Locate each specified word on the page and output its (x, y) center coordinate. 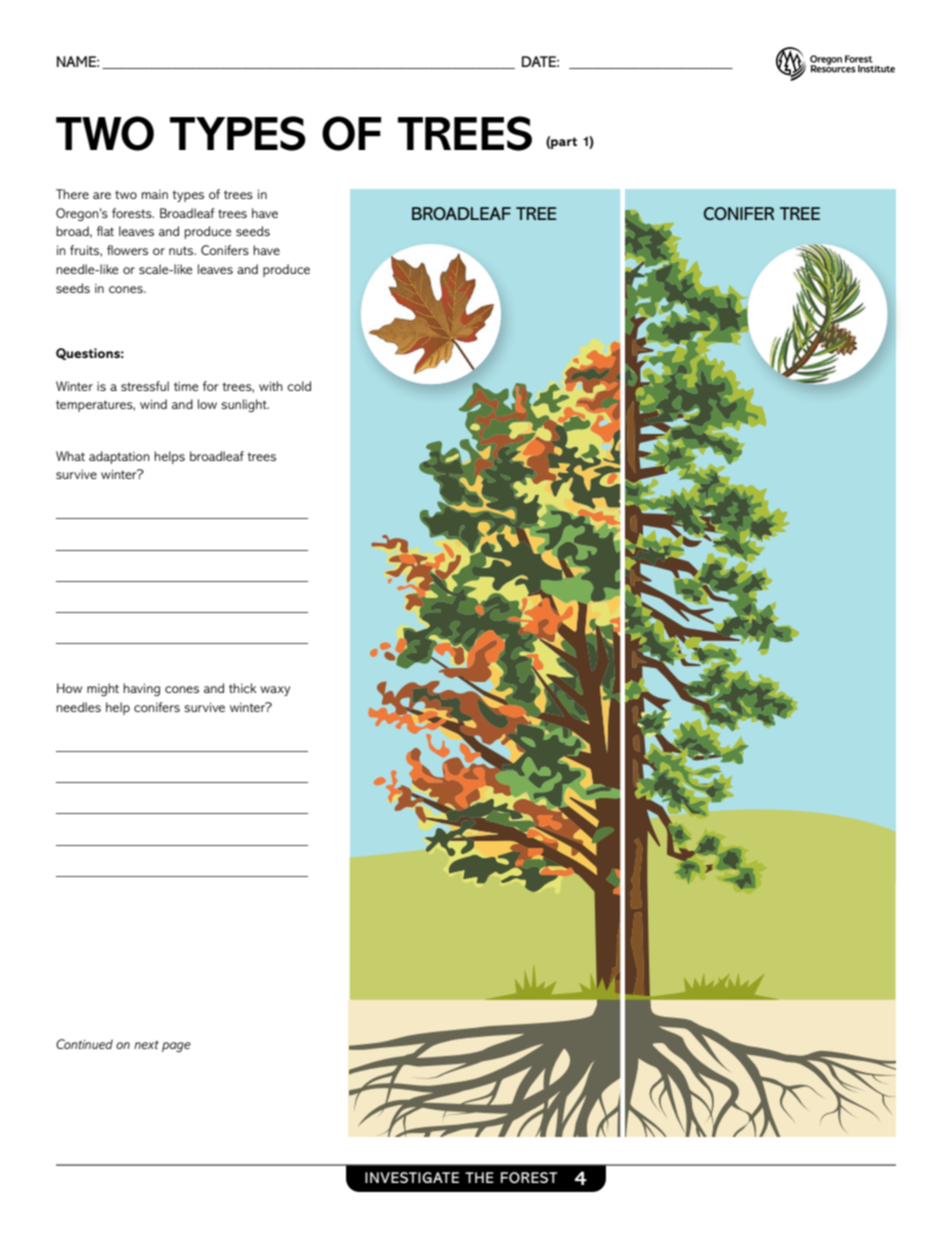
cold (299, 386)
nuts (182, 250)
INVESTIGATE (412, 1177)
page (176, 1047)
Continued (84, 1044)
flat (105, 231)
